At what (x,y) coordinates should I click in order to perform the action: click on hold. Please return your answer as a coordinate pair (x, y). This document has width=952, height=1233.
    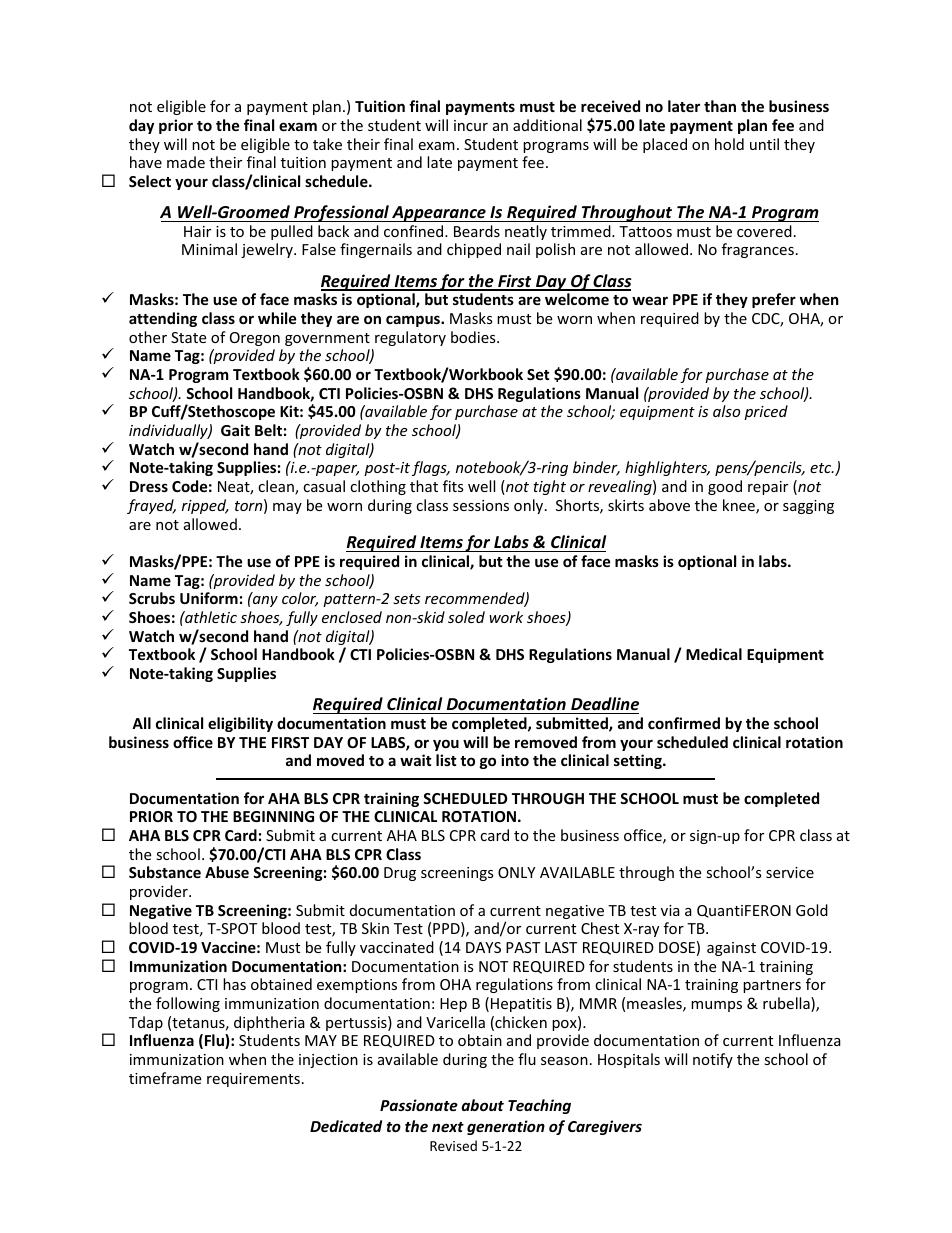
    Looking at the image, I should click on (729, 144).
